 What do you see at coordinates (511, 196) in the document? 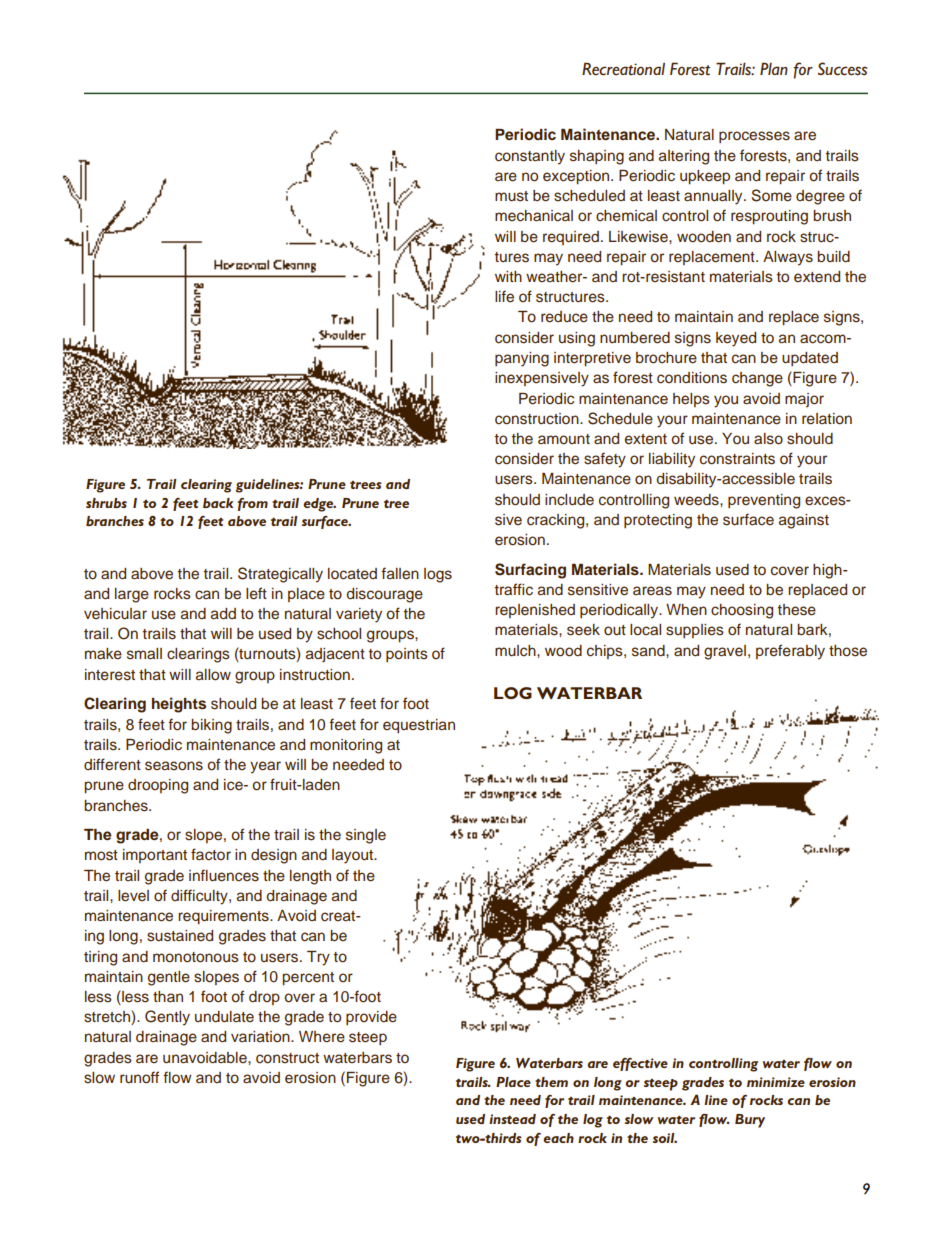
I see `must` at bounding box center [511, 196].
